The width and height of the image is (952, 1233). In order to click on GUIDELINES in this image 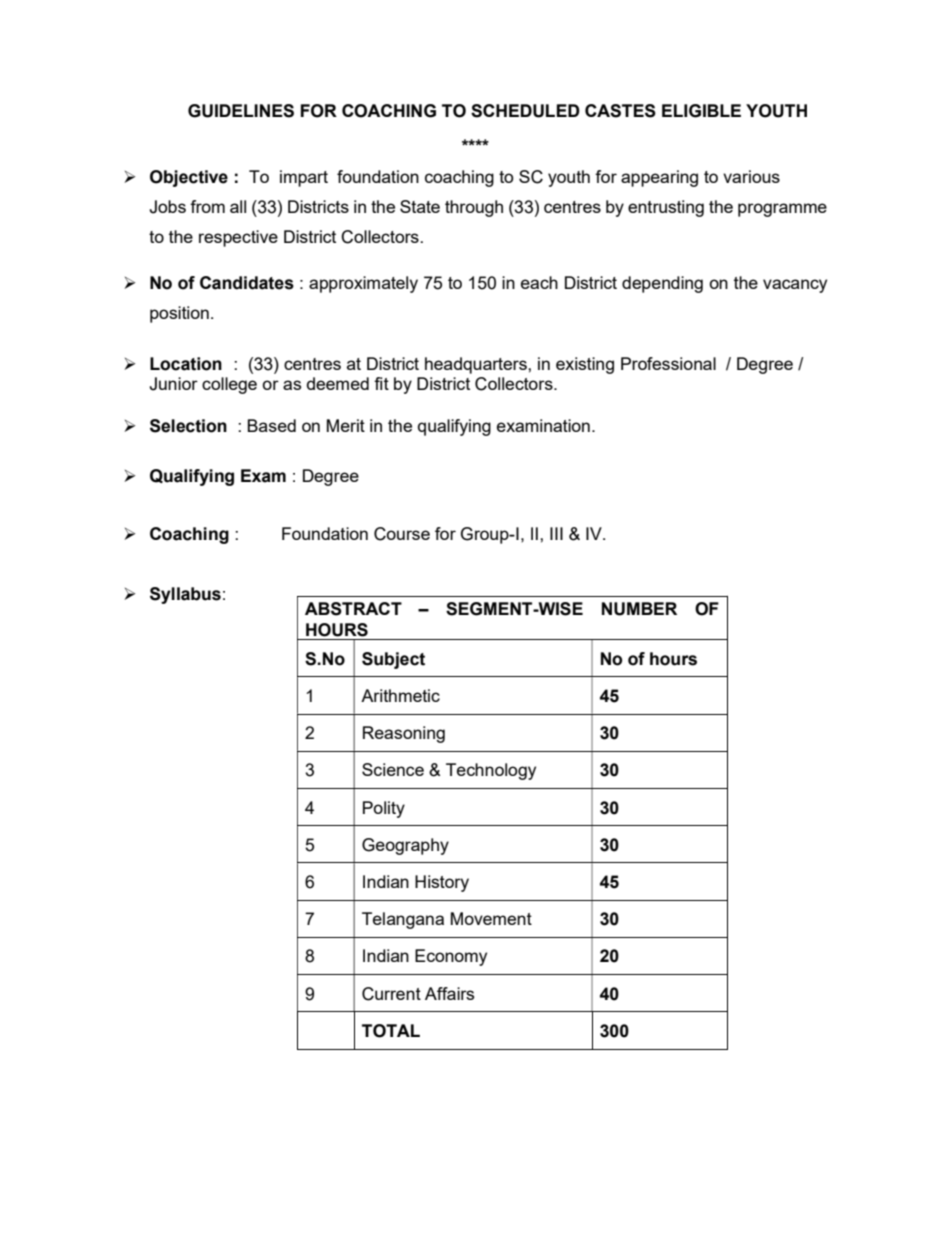, I will do `click(241, 111)`.
